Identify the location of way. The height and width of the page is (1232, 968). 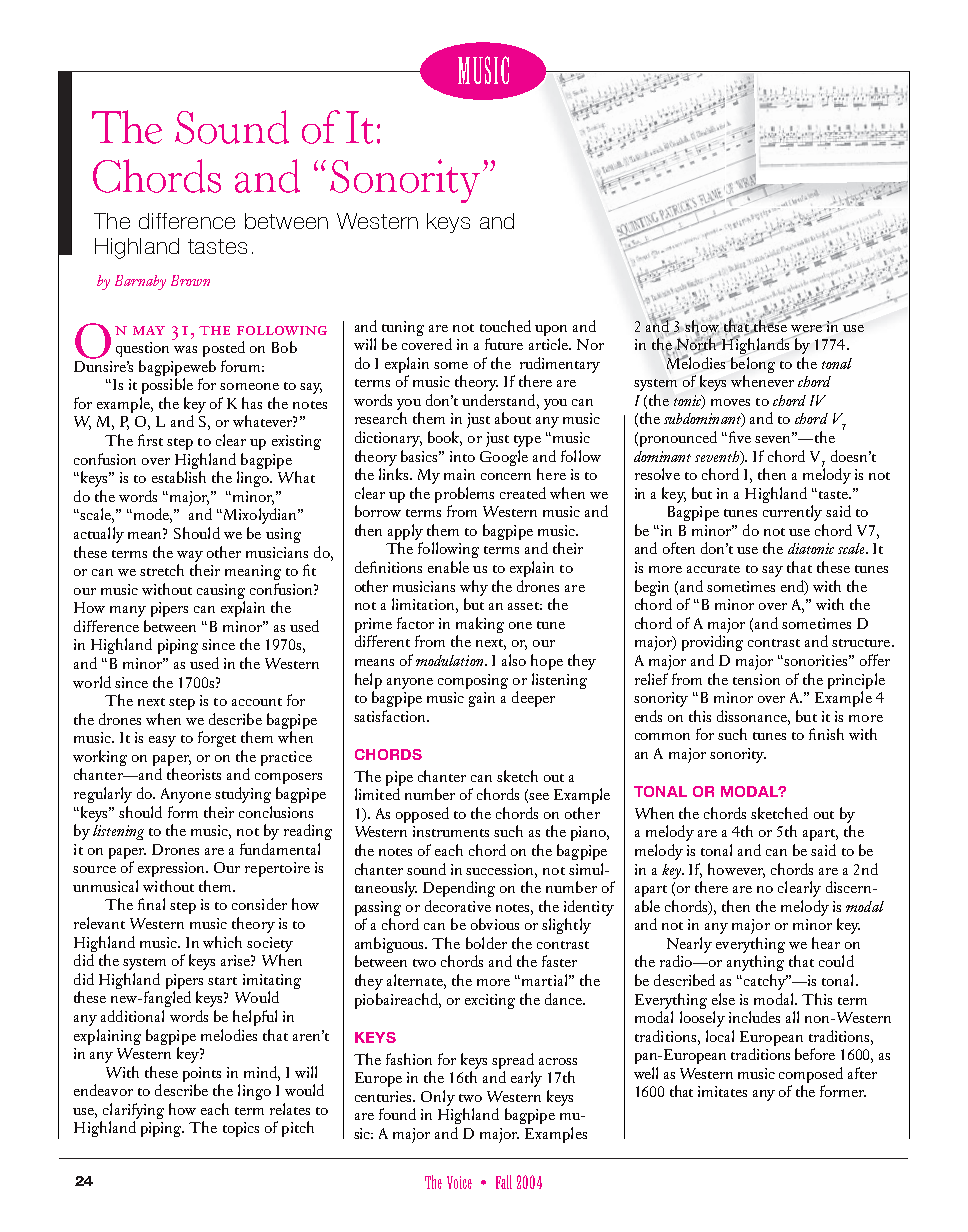
(190, 556).
